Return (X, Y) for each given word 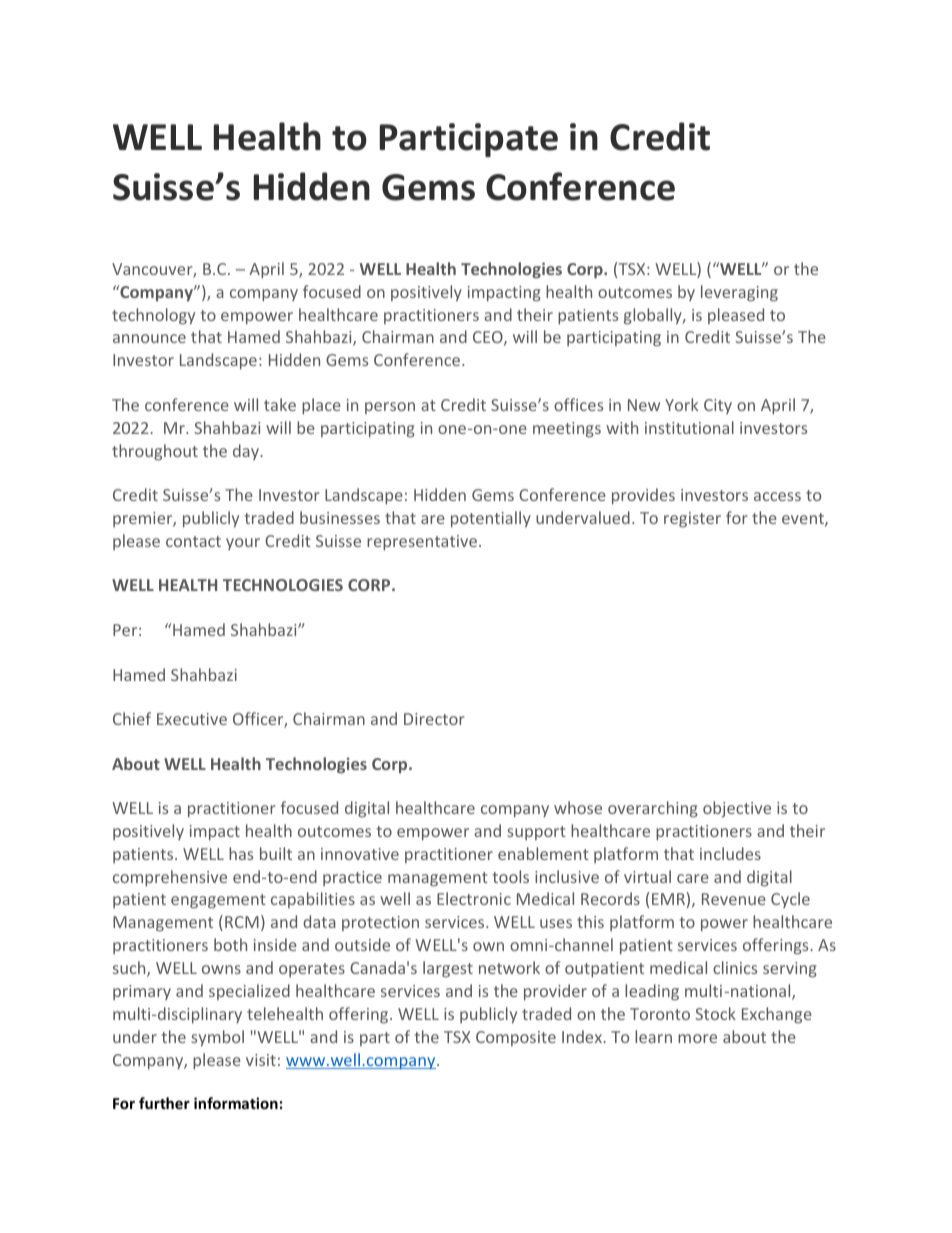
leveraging (739, 293)
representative (423, 543)
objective (737, 809)
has (241, 853)
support (536, 833)
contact (193, 541)
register (692, 520)
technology (153, 316)
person (390, 408)
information (236, 1103)
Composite (516, 1038)
